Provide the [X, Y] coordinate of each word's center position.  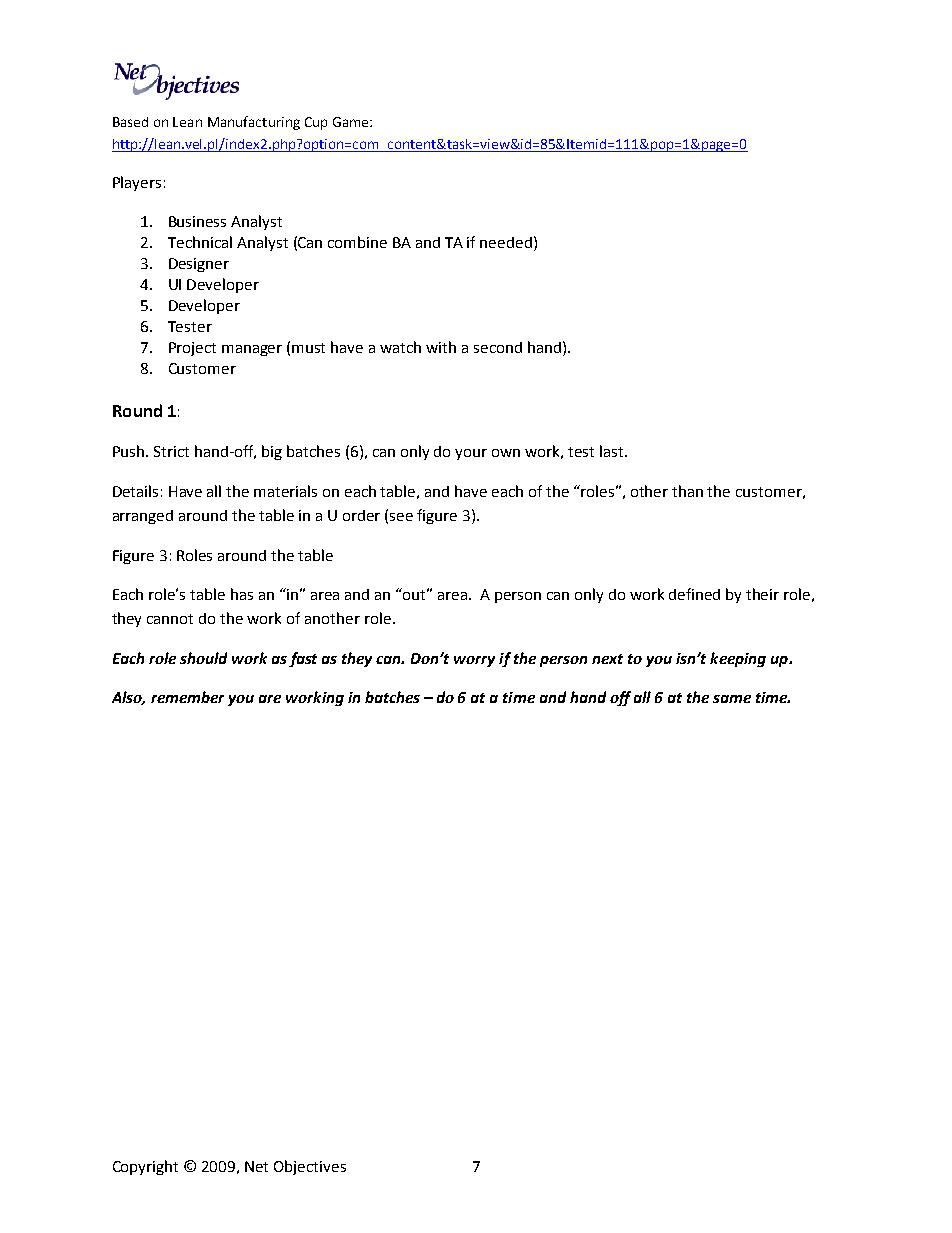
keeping [738, 659]
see [401, 517]
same [732, 699]
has [242, 594]
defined [694, 594]
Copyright [145, 1167]
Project [192, 349]
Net [256, 1166]
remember [187, 697]
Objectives [310, 1167]
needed [506, 242]
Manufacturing [254, 123]
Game [352, 122]
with [441, 347]
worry [474, 661]
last [613, 451]
